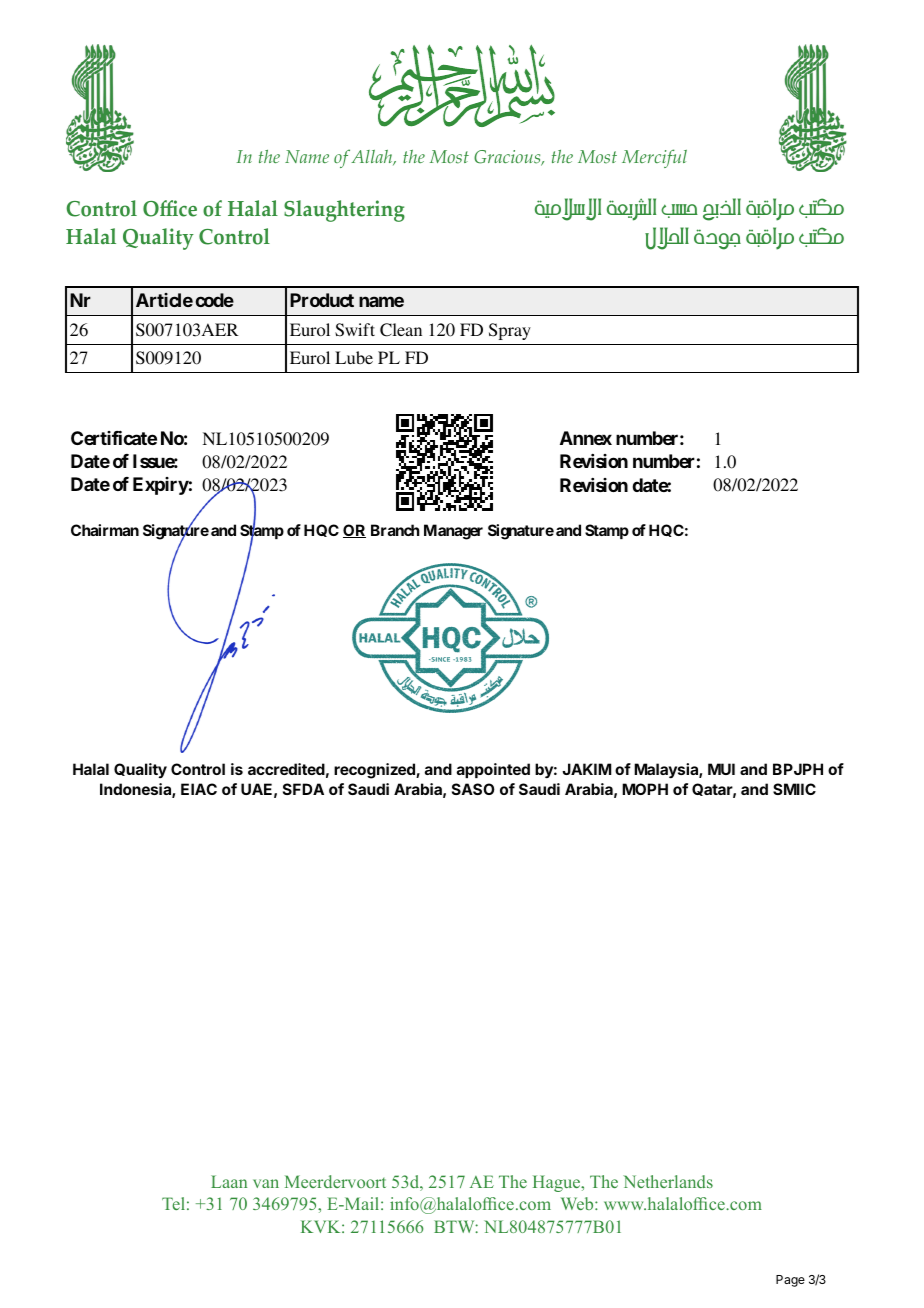  What do you see at coordinates (266, 1183) in the screenshot?
I see `van` at bounding box center [266, 1183].
